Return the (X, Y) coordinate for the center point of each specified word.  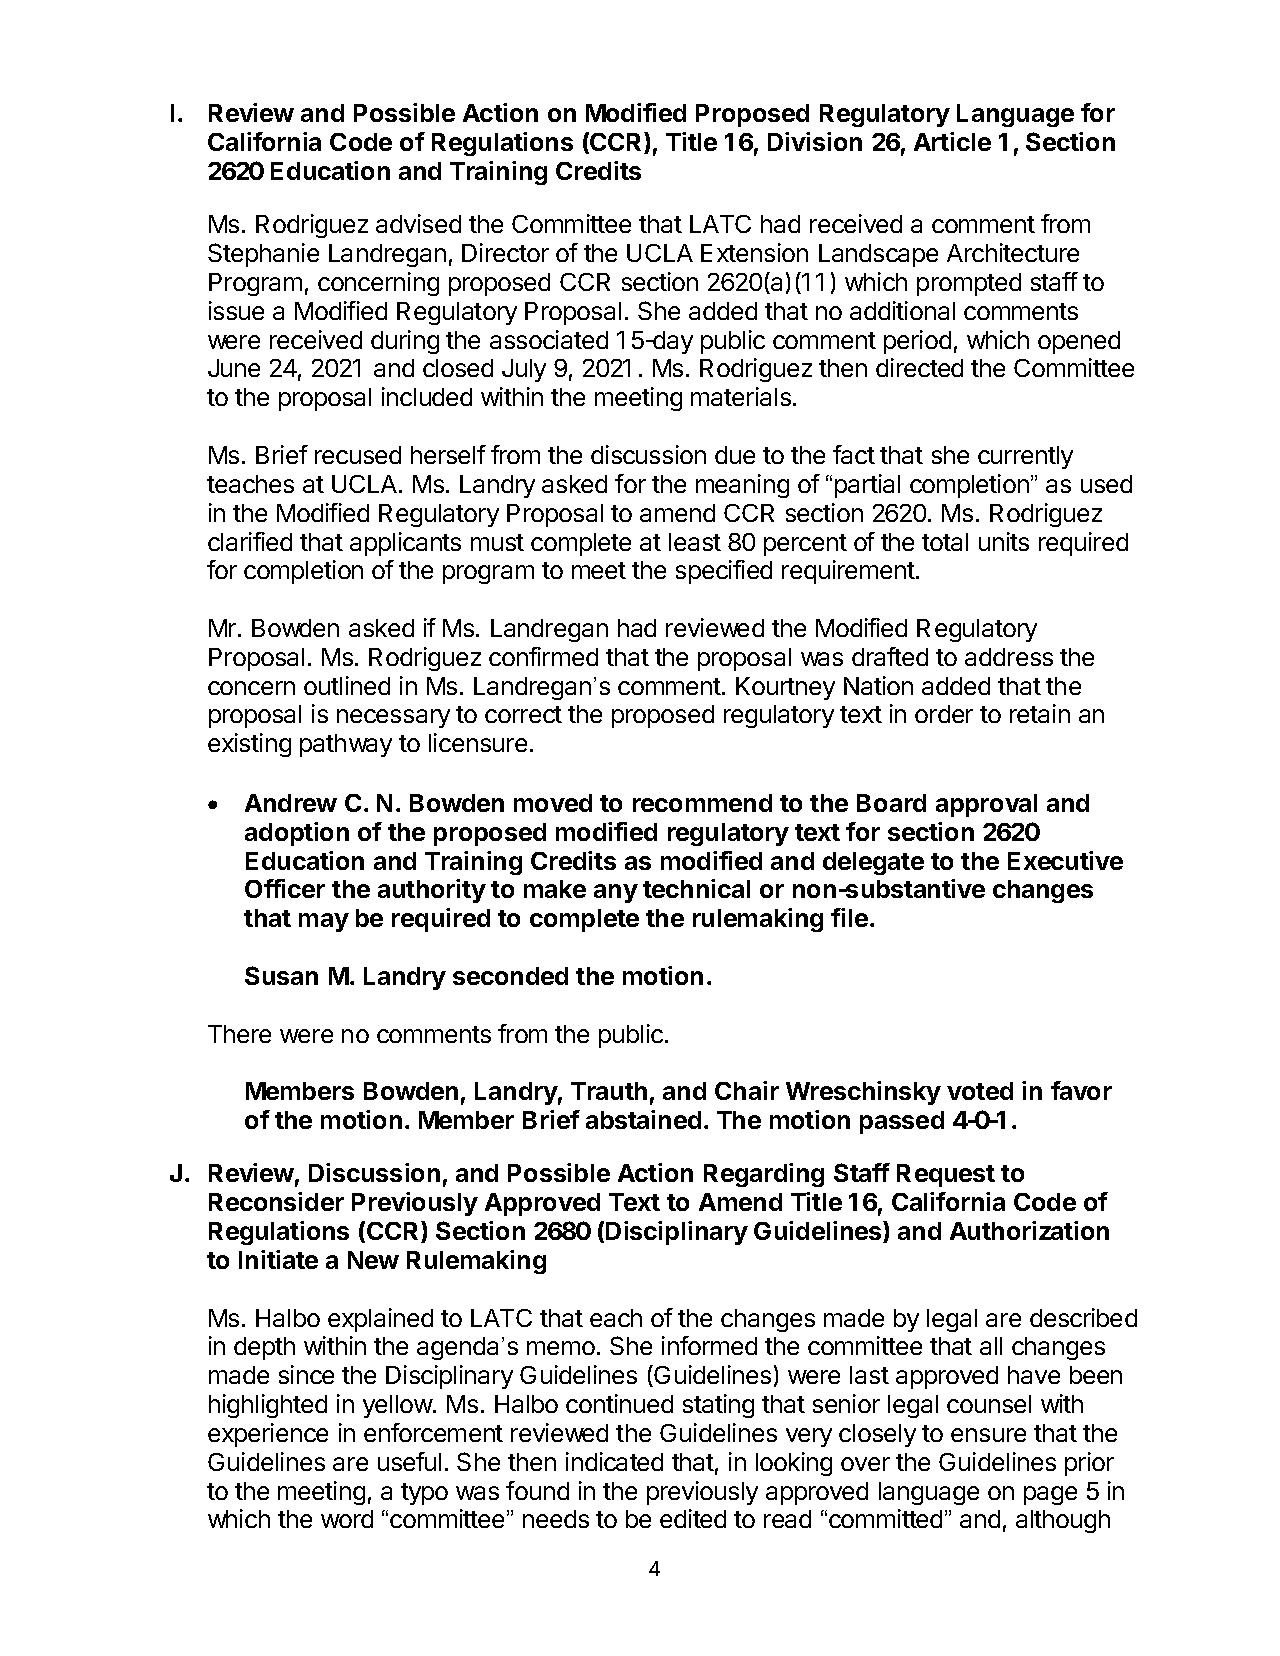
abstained (643, 1119)
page (1050, 1495)
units (1004, 541)
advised (418, 223)
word (347, 1519)
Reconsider (276, 1201)
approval (986, 805)
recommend (702, 803)
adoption (297, 834)
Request (946, 1175)
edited (693, 1518)
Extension (754, 252)
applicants (405, 544)
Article (952, 141)
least (695, 542)
